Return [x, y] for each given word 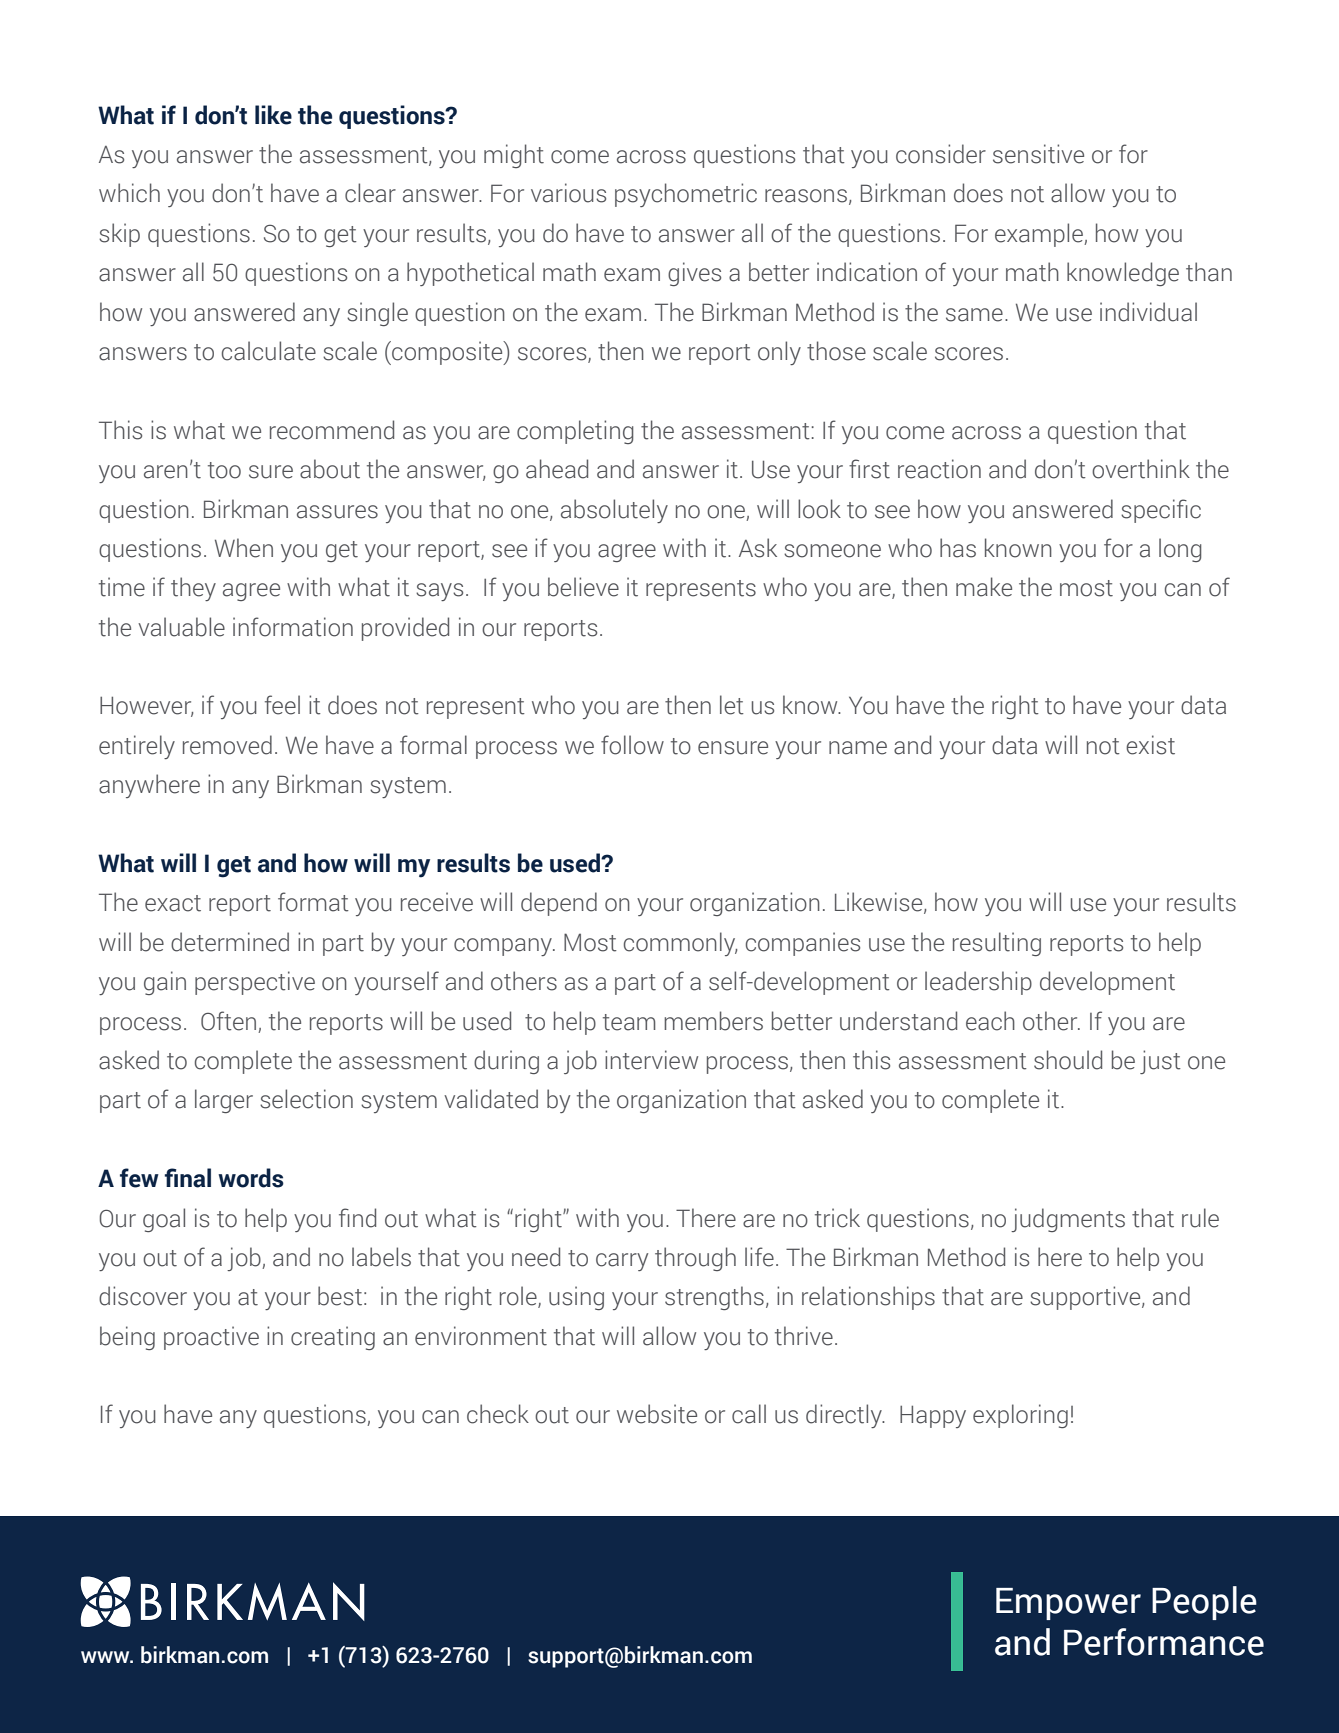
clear [370, 193]
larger [224, 1101]
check [498, 1414]
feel [282, 705]
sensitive [1038, 154]
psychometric [686, 195]
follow [632, 745]
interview [651, 1060]
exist [1150, 745]
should [1068, 1060]
